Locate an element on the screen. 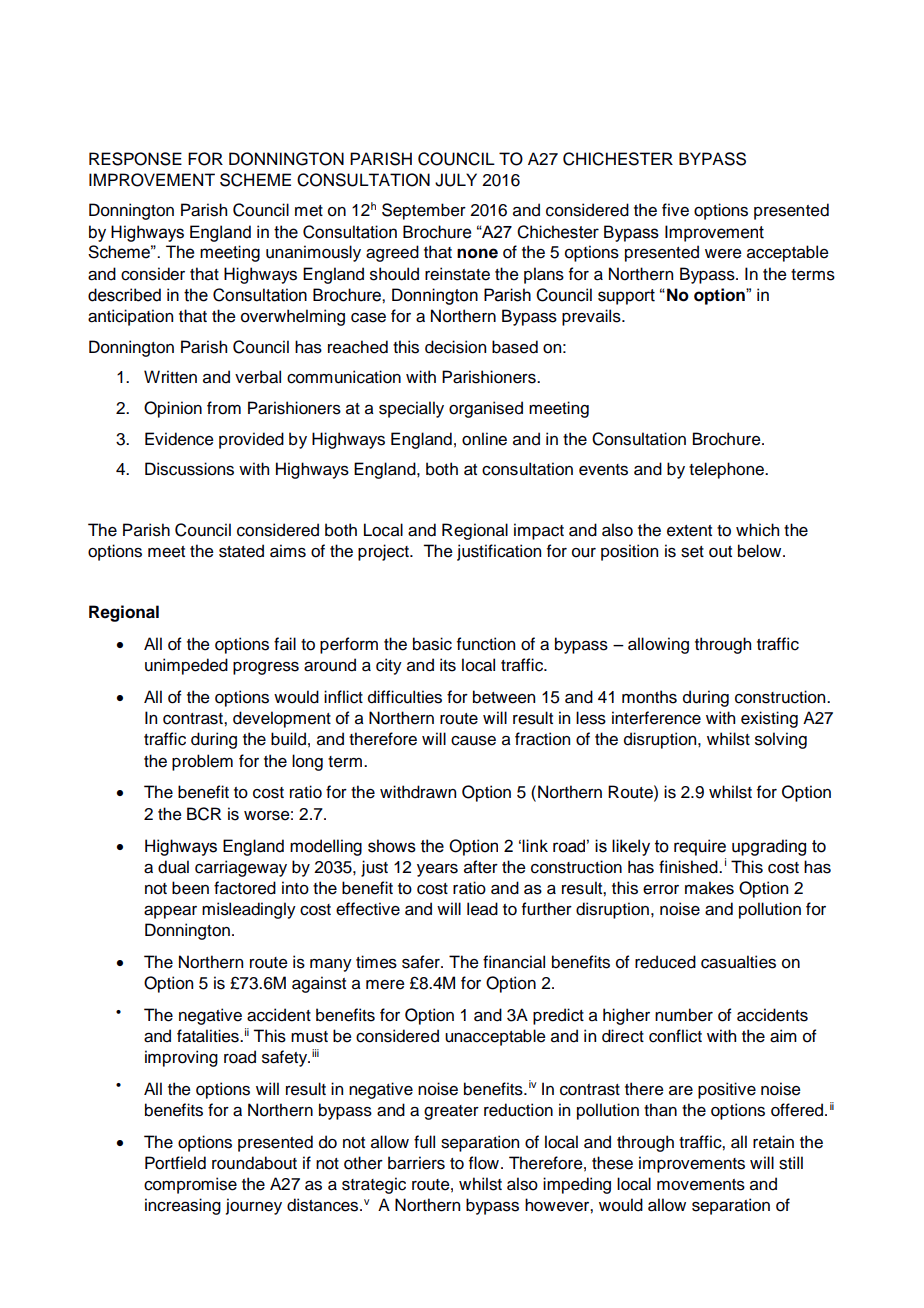 This screenshot has width=924, height=1308. compromise is located at coordinates (190, 1185).
